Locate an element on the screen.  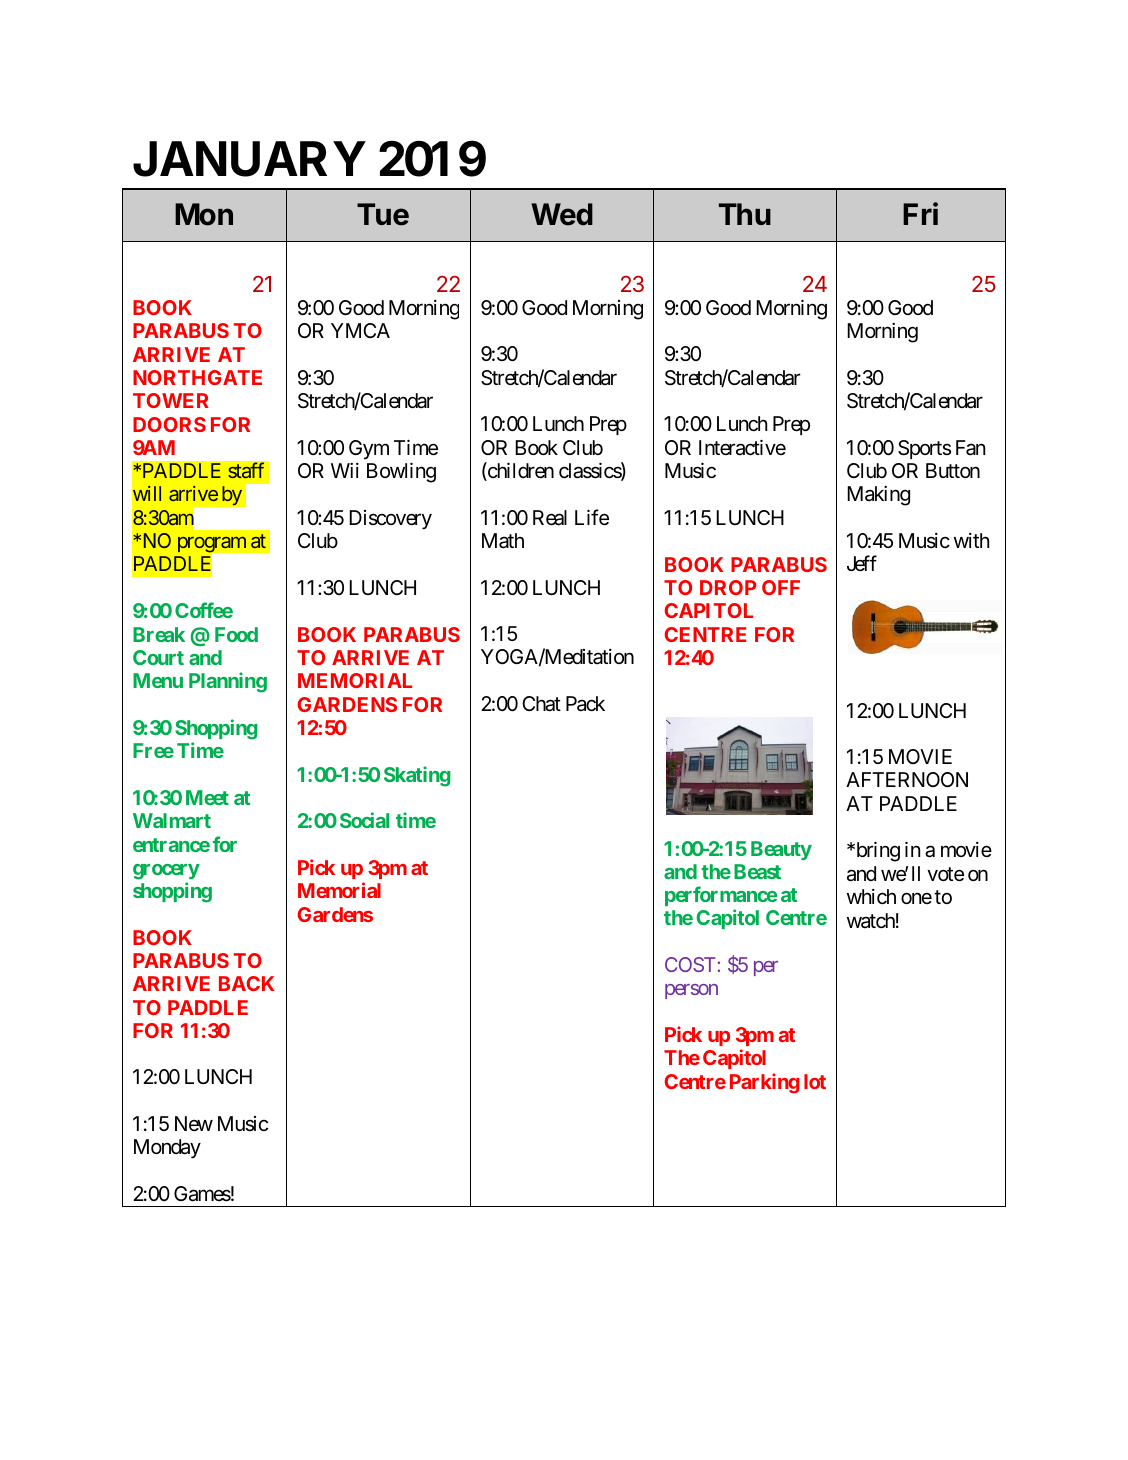
NORTHGATE is located at coordinates (197, 377).
